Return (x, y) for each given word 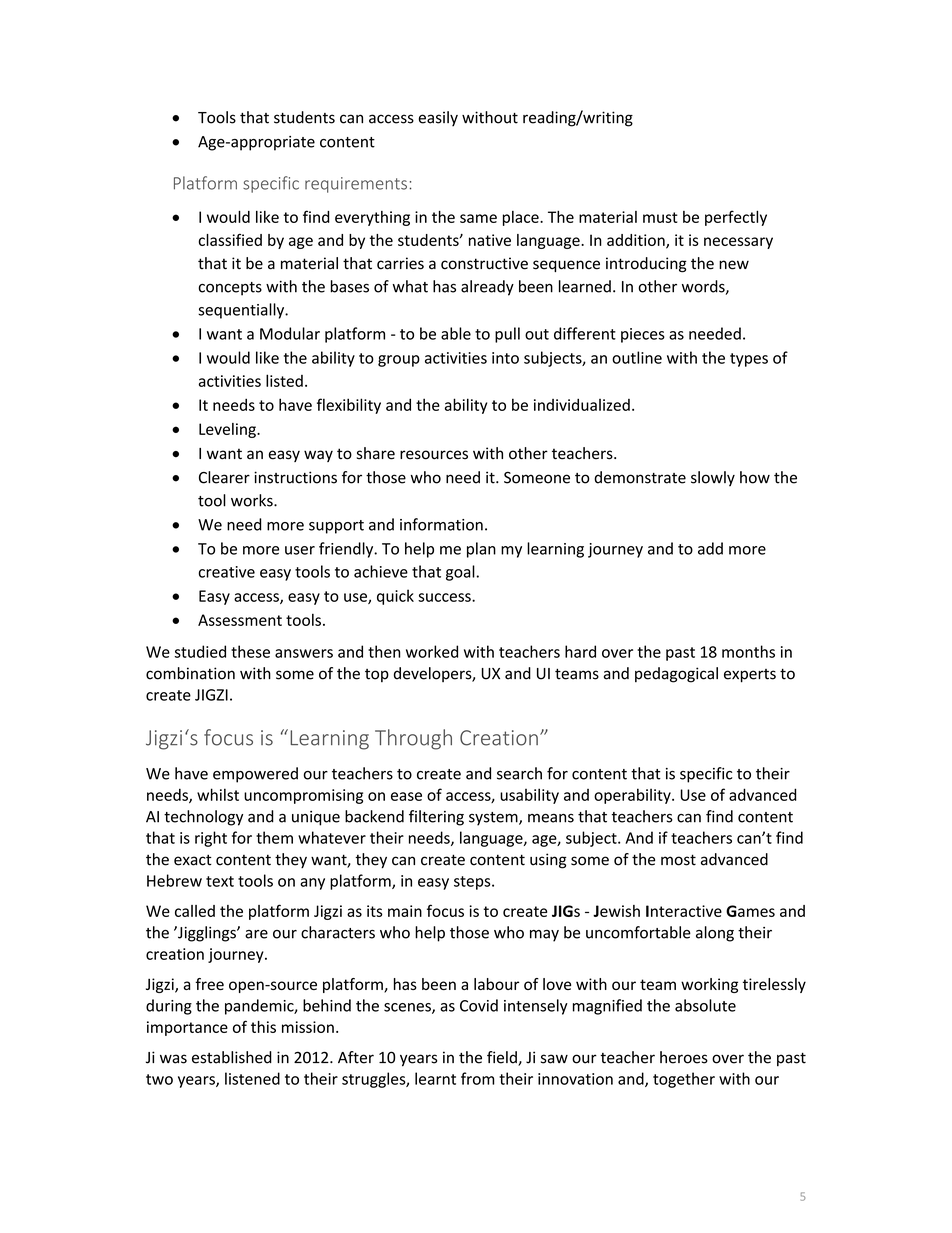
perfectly (736, 218)
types (749, 360)
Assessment (240, 620)
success (445, 597)
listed (284, 380)
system (494, 819)
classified (230, 240)
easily (438, 119)
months (748, 651)
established (232, 1057)
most (678, 860)
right (211, 839)
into (505, 358)
